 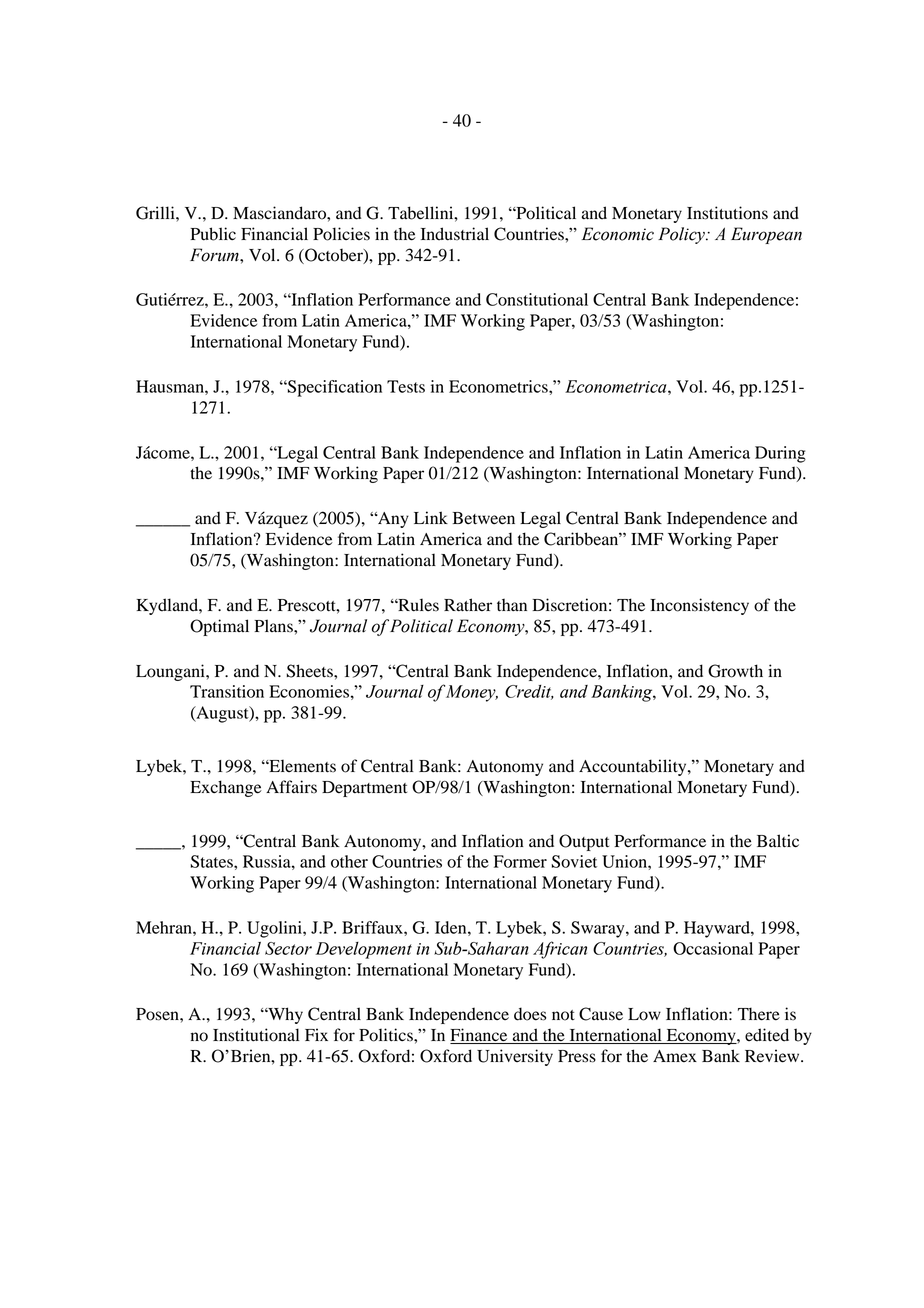 I want to click on Policy, so click(x=682, y=235).
